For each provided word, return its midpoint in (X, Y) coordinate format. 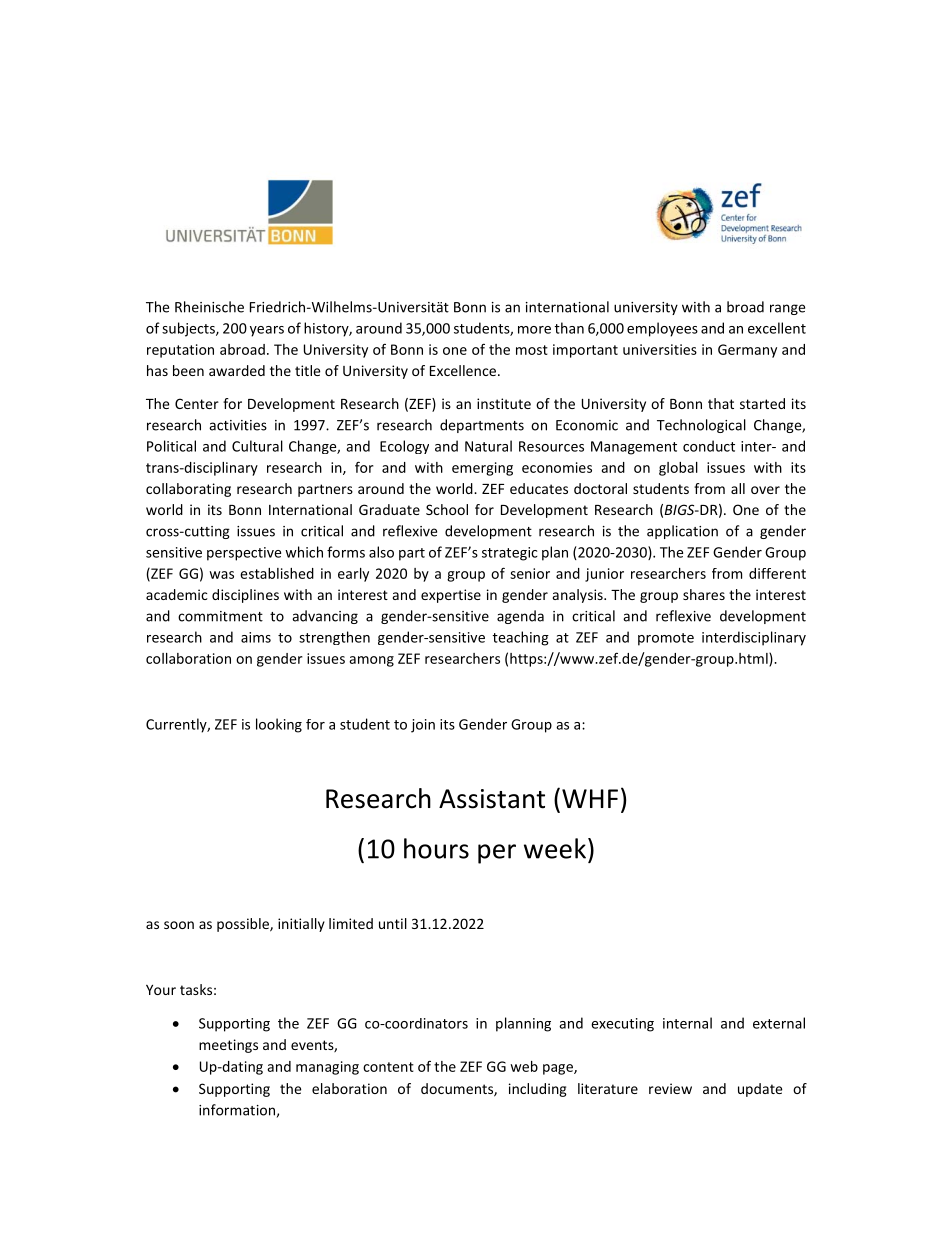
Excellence (464, 370)
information (237, 1110)
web (524, 1066)
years (267, 331)
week (555, 848)
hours (436, 848)
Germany (747, 351)
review (670, 1088)
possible (244, 925)
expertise (451, 596)
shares (704, 594)
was (221, 575)
